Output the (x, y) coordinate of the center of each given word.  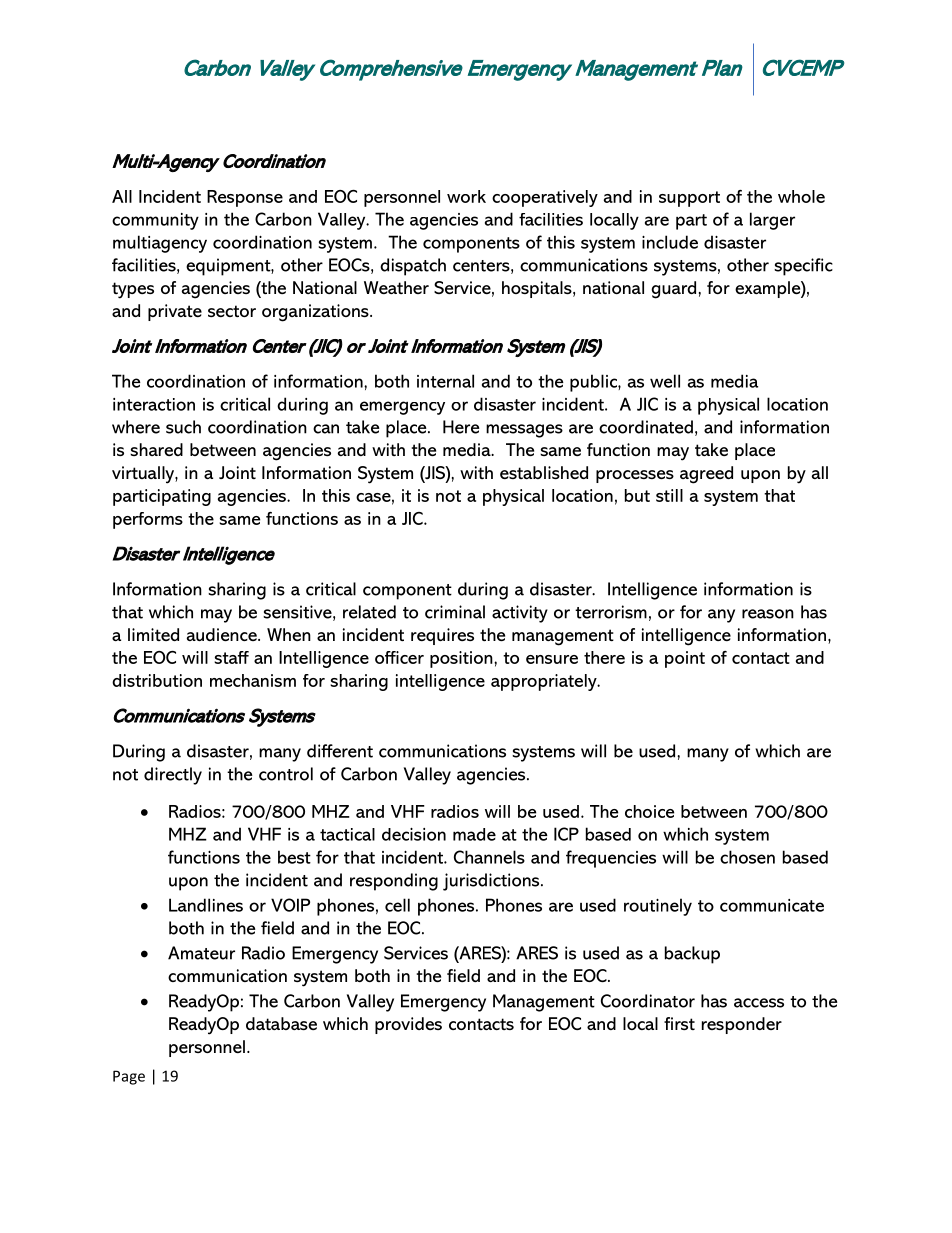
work (466, 196)
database (281, 1023)
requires (442, 636)
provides (408, 1025)
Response (245, 198)
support (689, 199)
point (685, 659)
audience (223, 634)
